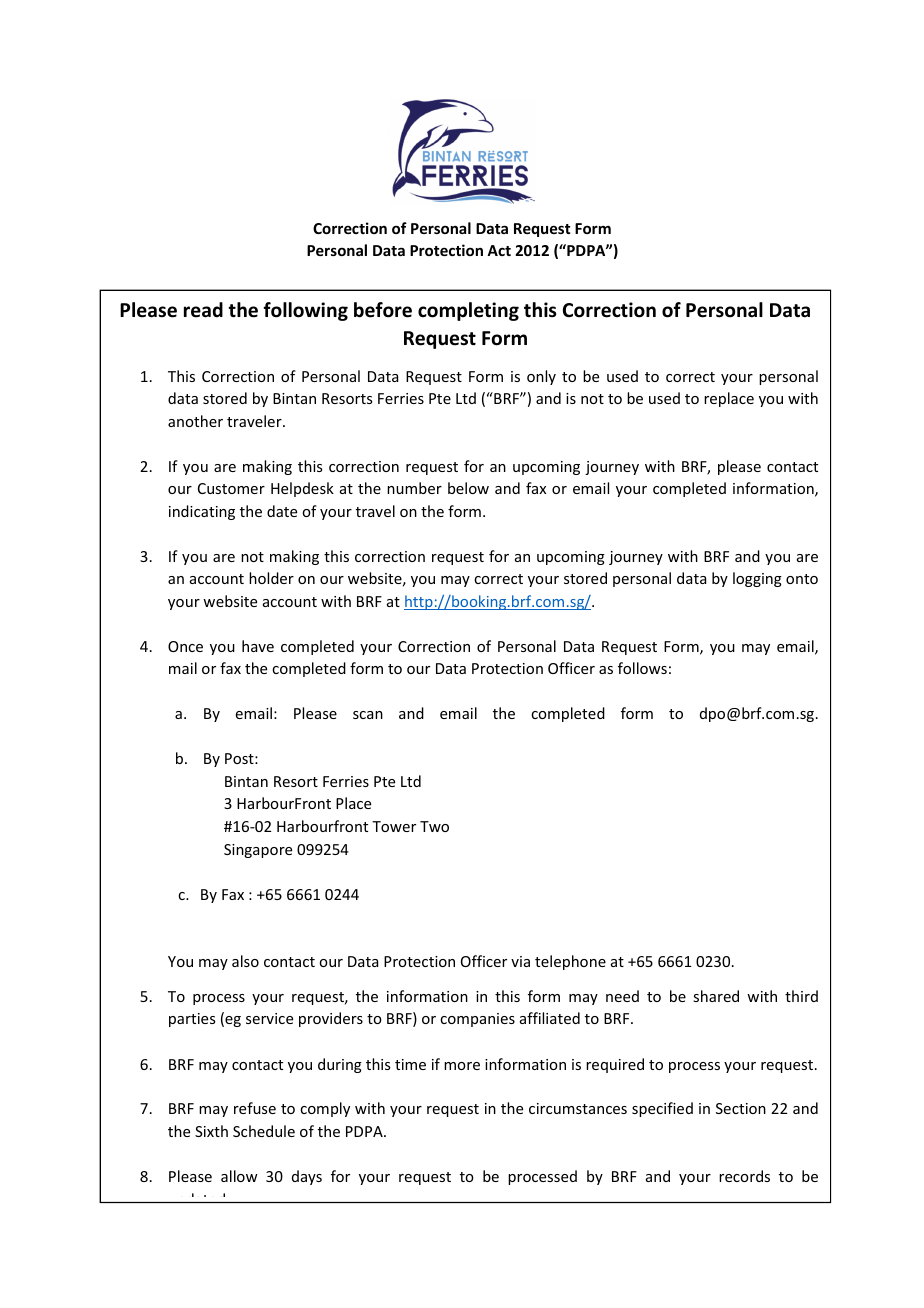  Describe the element at coordinates (434, 826) in the document. I see `Two` at that location.
